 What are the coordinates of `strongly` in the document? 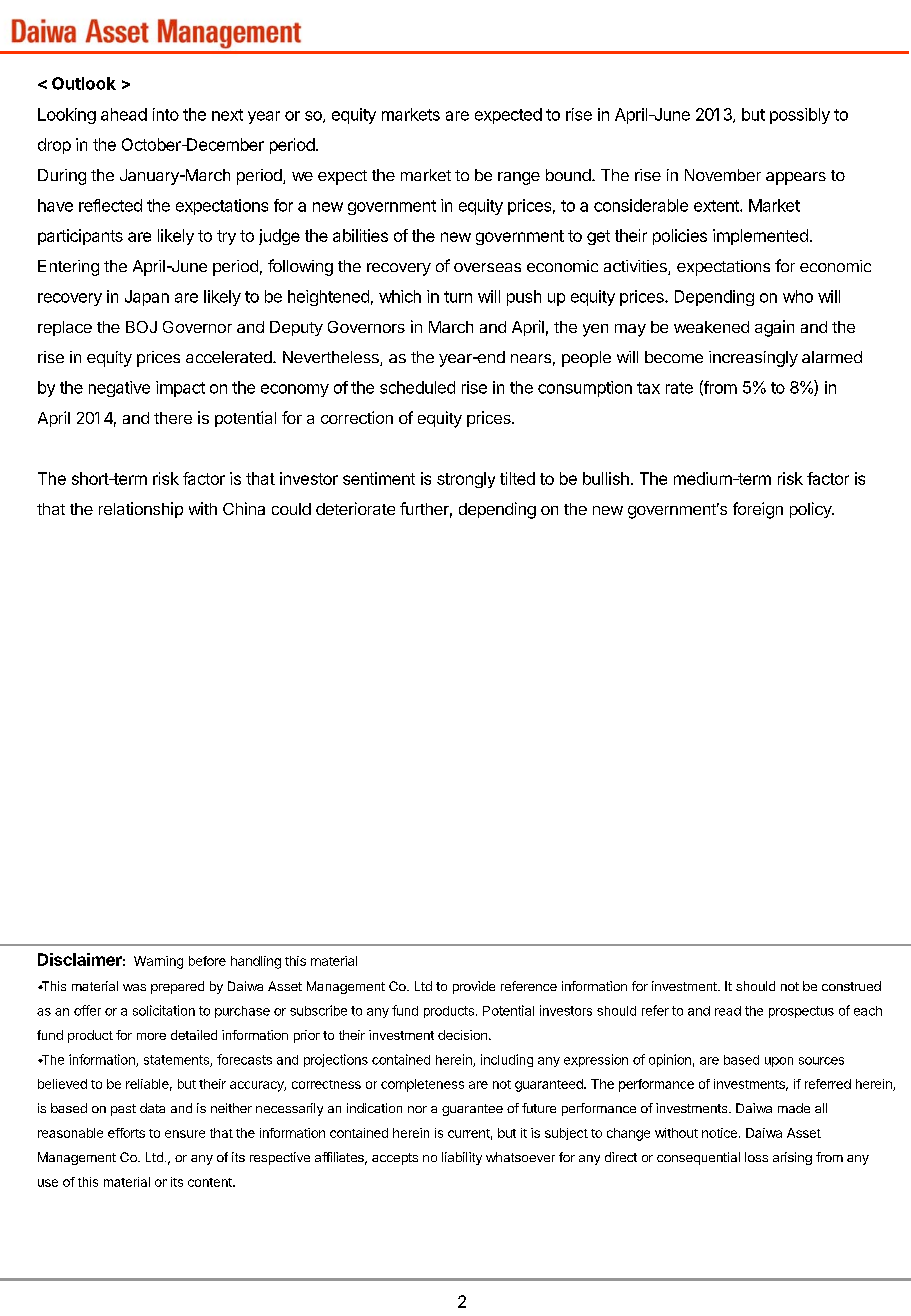 It's located at (466, 480).
